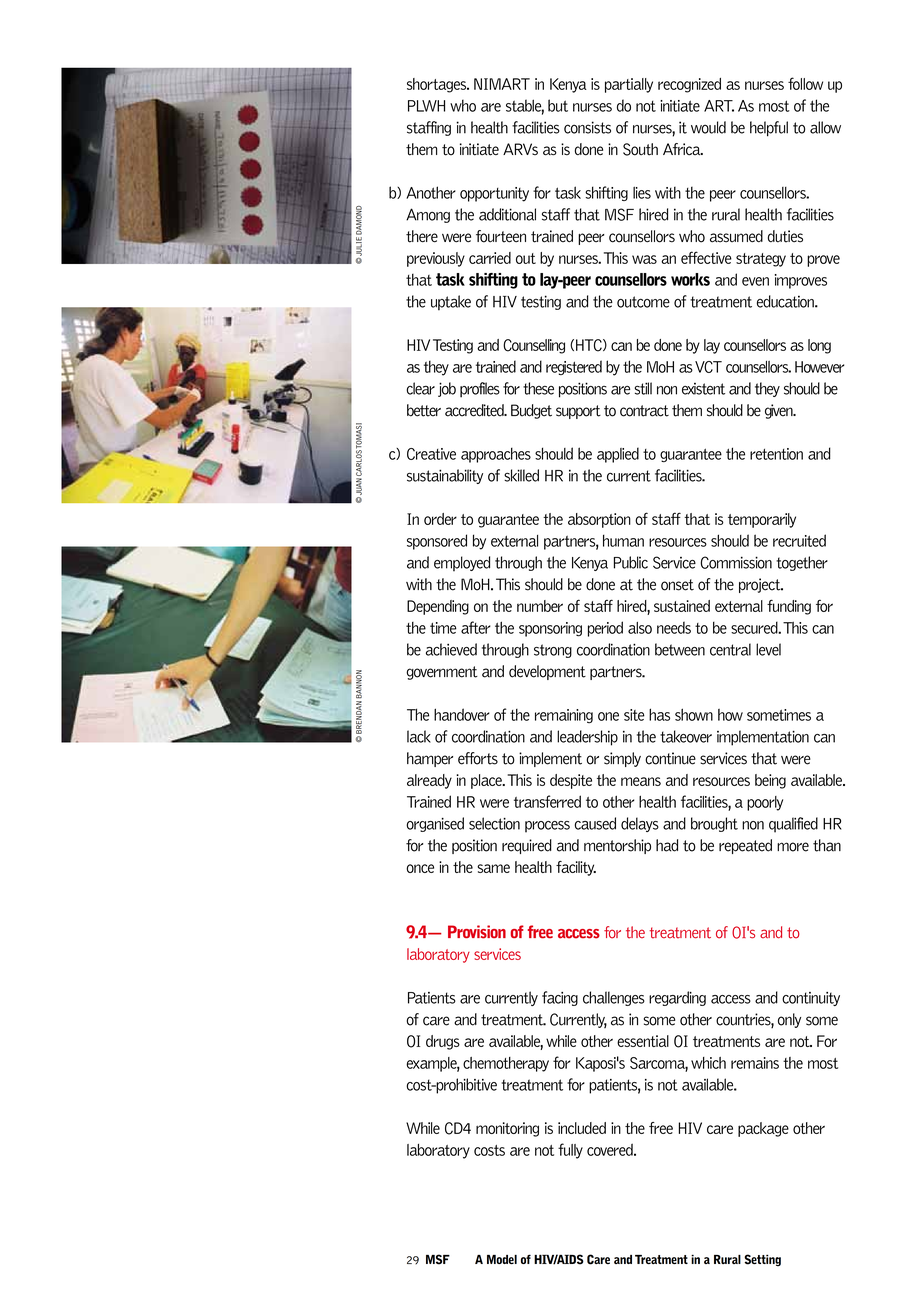 This screenshot has height=1308, width=924. What do you see at coordinates (570, 1151) in the screenshot?
I see `fully` at bounding box center [570, 1151].
